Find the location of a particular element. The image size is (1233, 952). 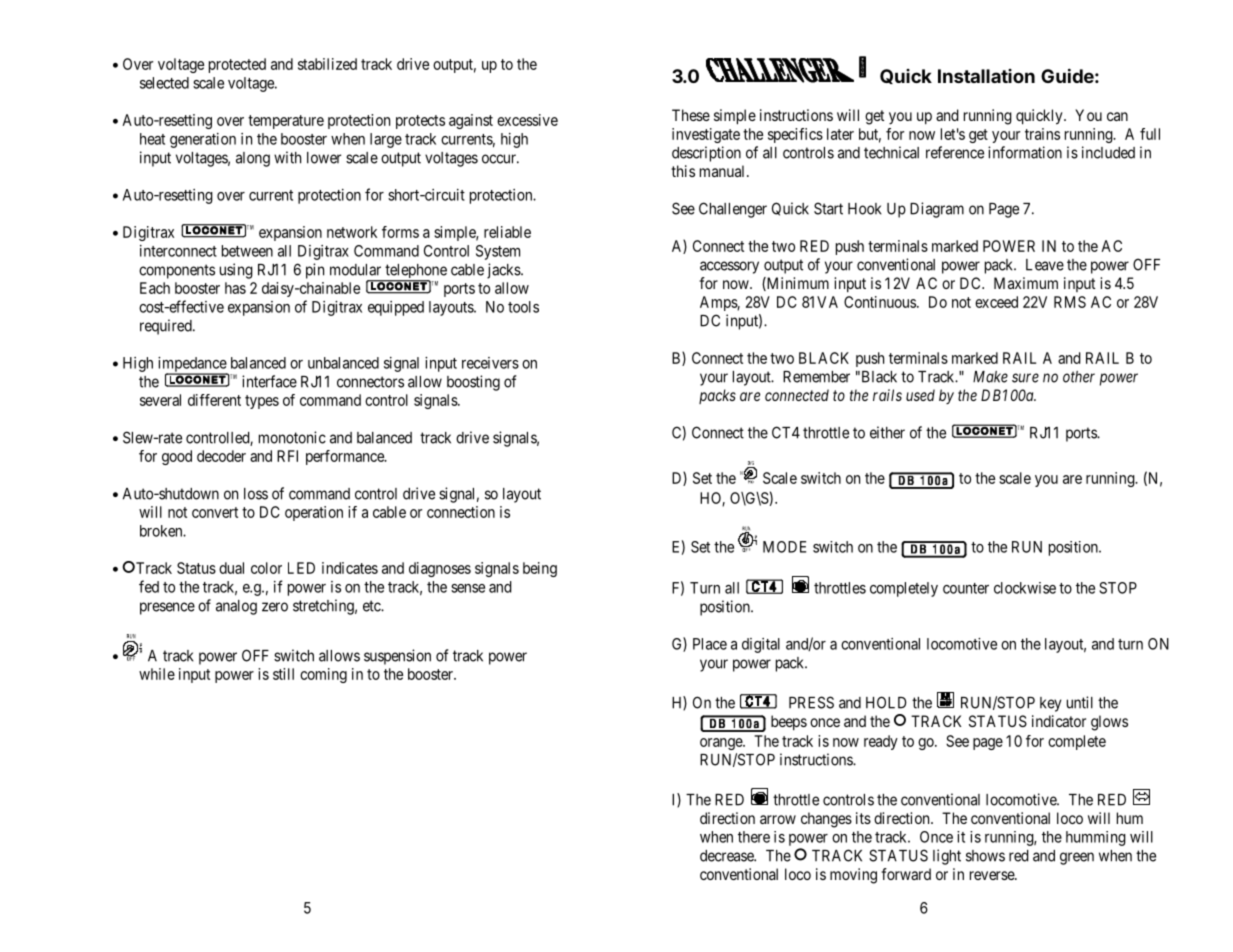

key is located at coordinates (1050, 704).
